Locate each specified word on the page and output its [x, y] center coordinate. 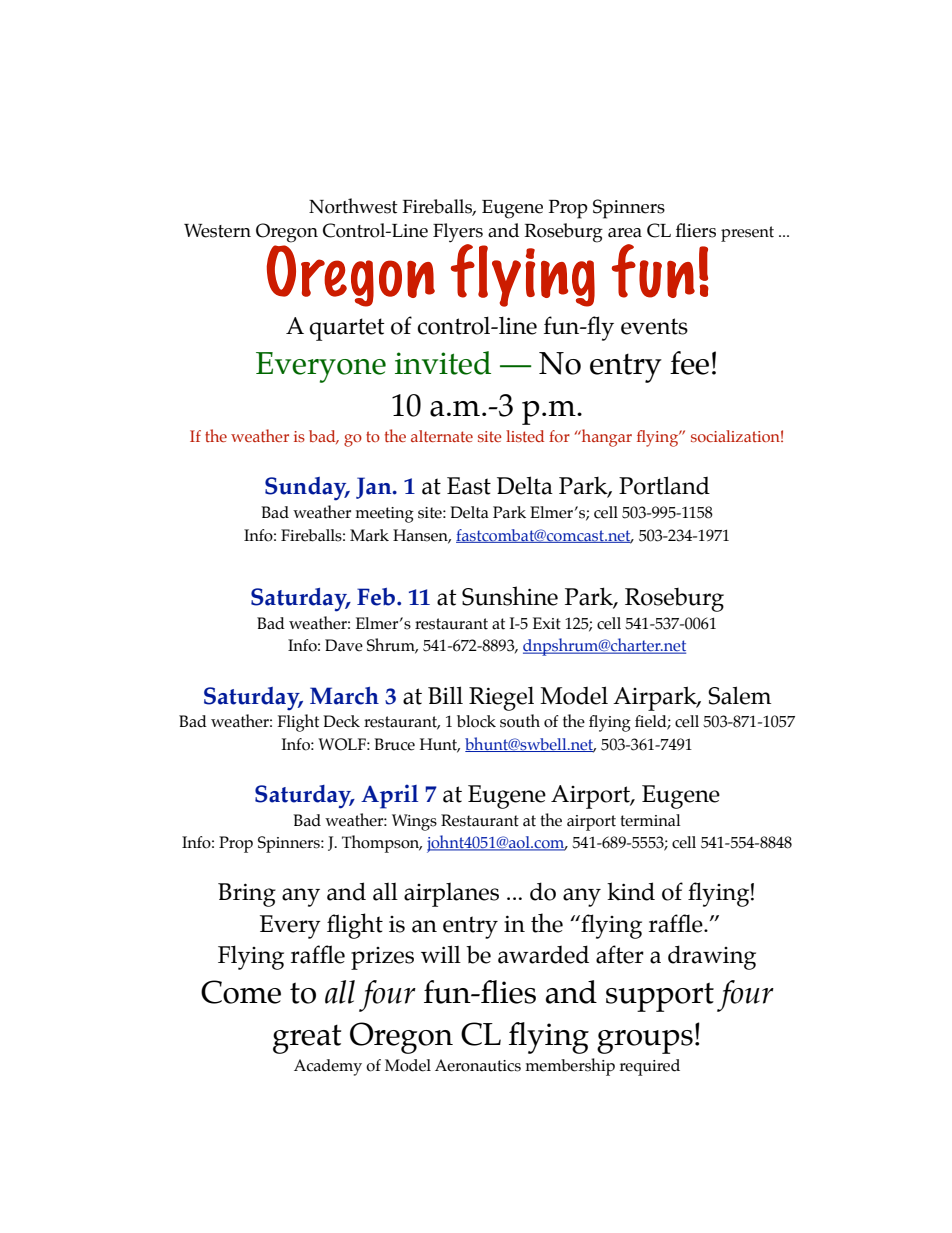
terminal [650, 820]
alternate [442, 436]
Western [217, 231]
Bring [247, 895]
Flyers [458, 233]
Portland [664, 485]
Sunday [307, 489]
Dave [344, 645]
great [307, 1039]
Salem [739, 695]
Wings [414, 822]
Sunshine [510, 596]
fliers [695, 230]
